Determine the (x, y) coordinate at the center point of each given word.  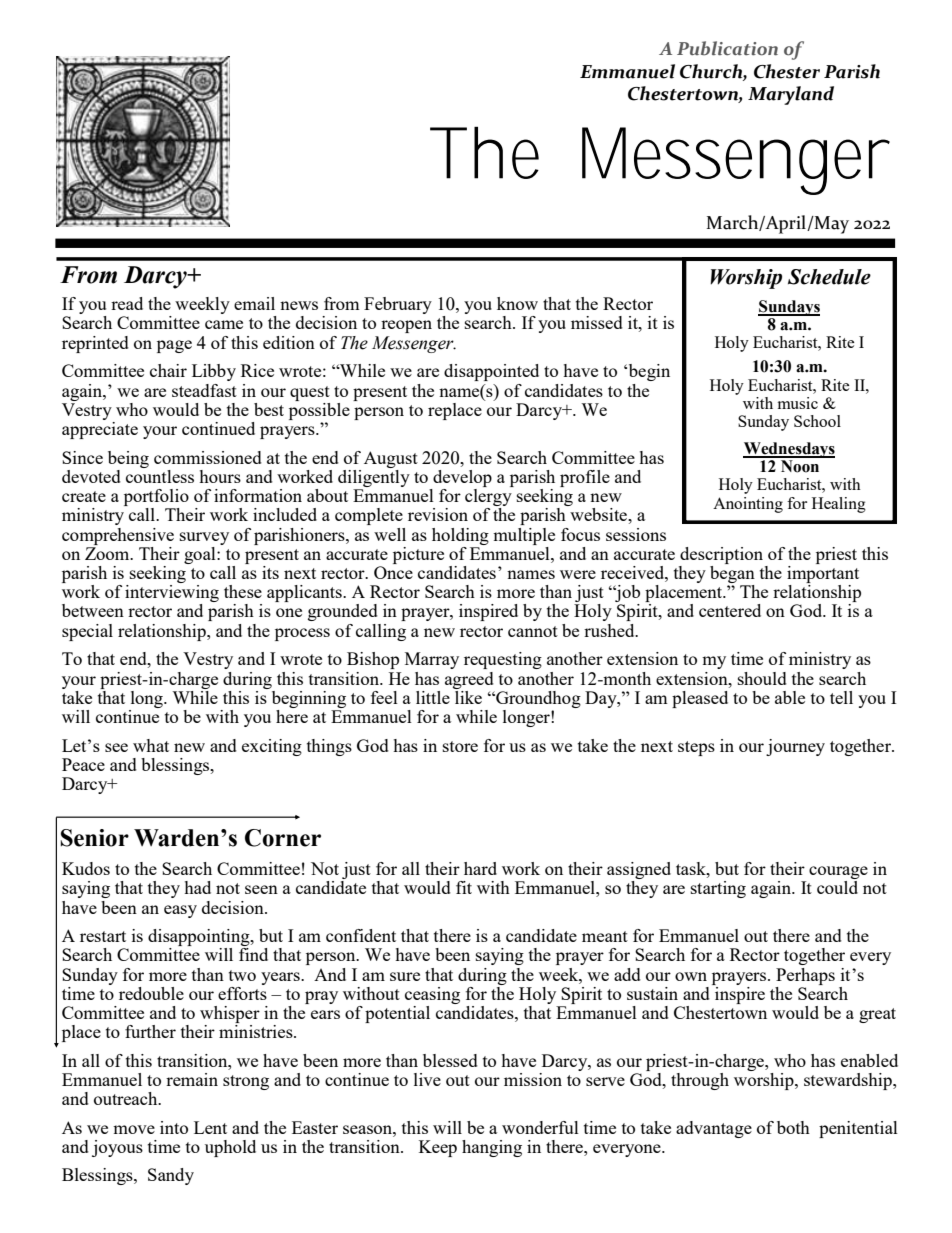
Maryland (791, 95)
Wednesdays (789, 451)
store (460, 746)
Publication (727, 48)
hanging (492, 1148)
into (174, 1127)
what (151, 745)
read (127, 303)
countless (160, 475)
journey (795, 747)
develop (462, 478)
